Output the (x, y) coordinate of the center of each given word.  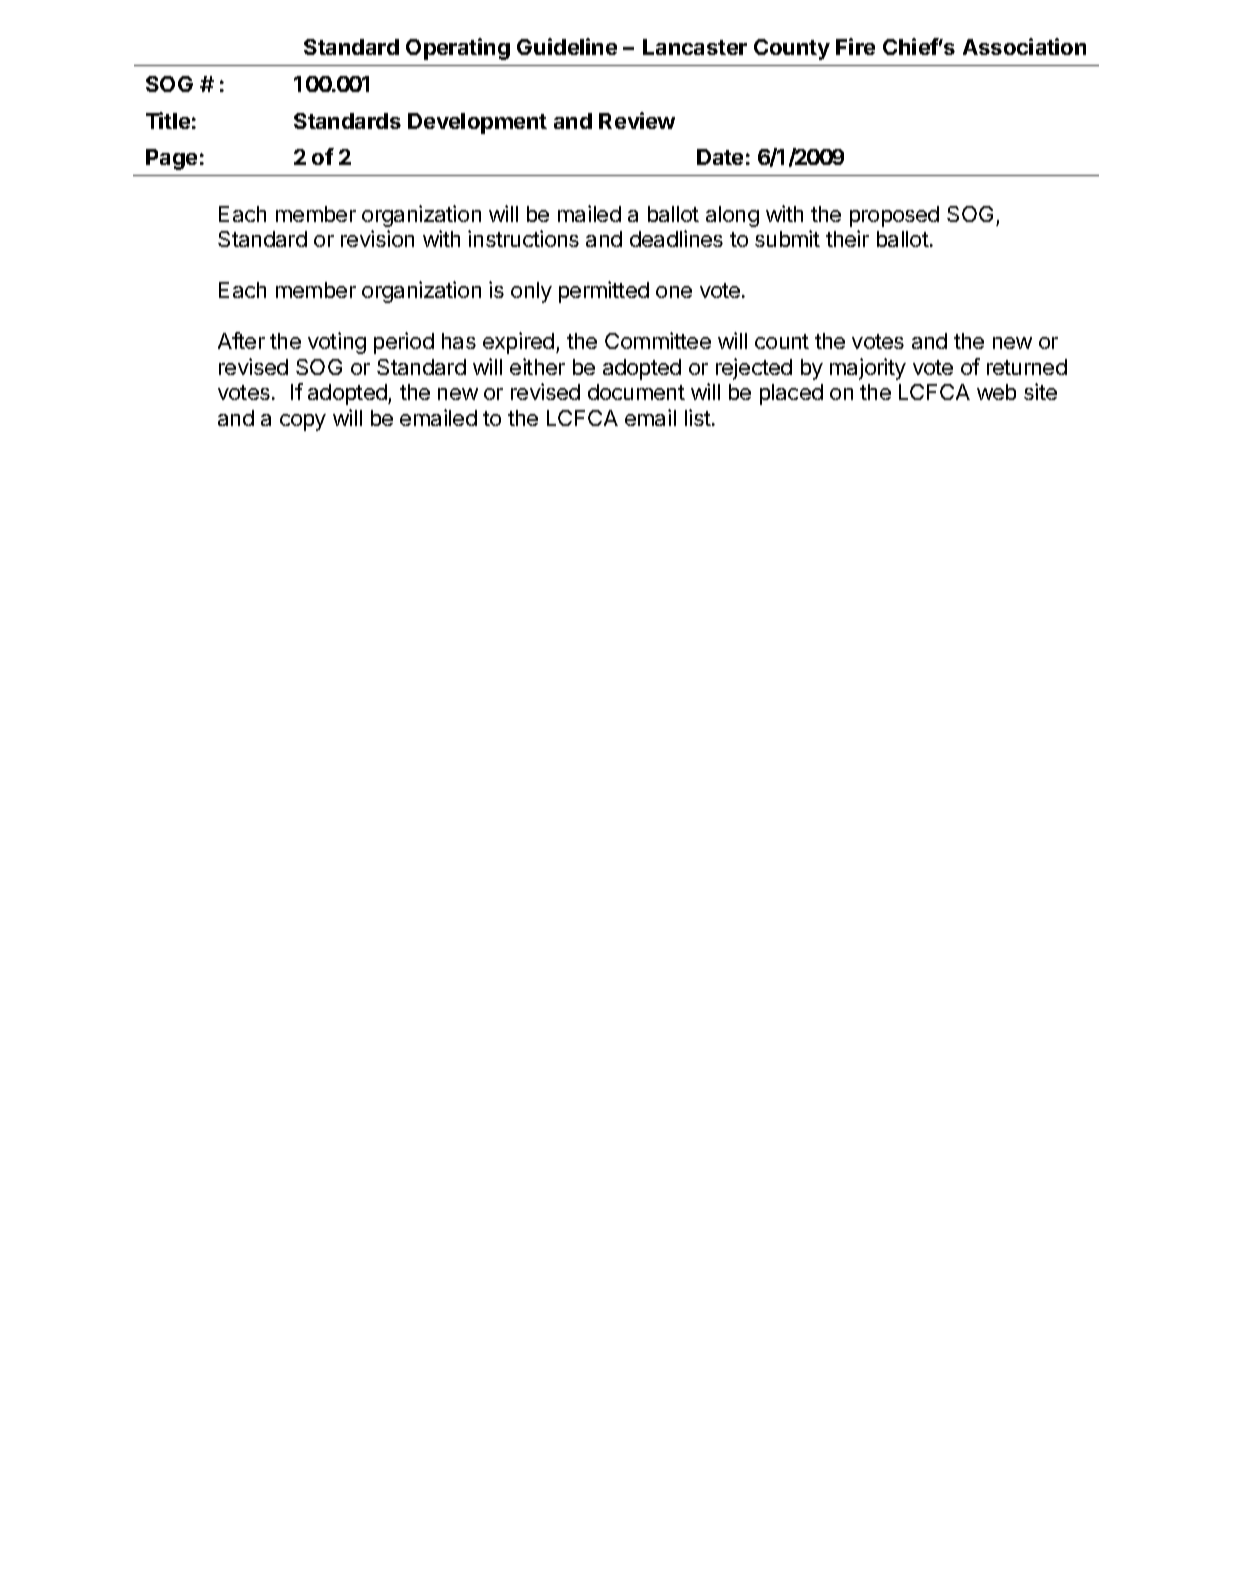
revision (377, 238)
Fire (855, 46)
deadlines (676, 238)
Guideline (567, 46)
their (847, 238)
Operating (458, 49)
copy (303, 422)
